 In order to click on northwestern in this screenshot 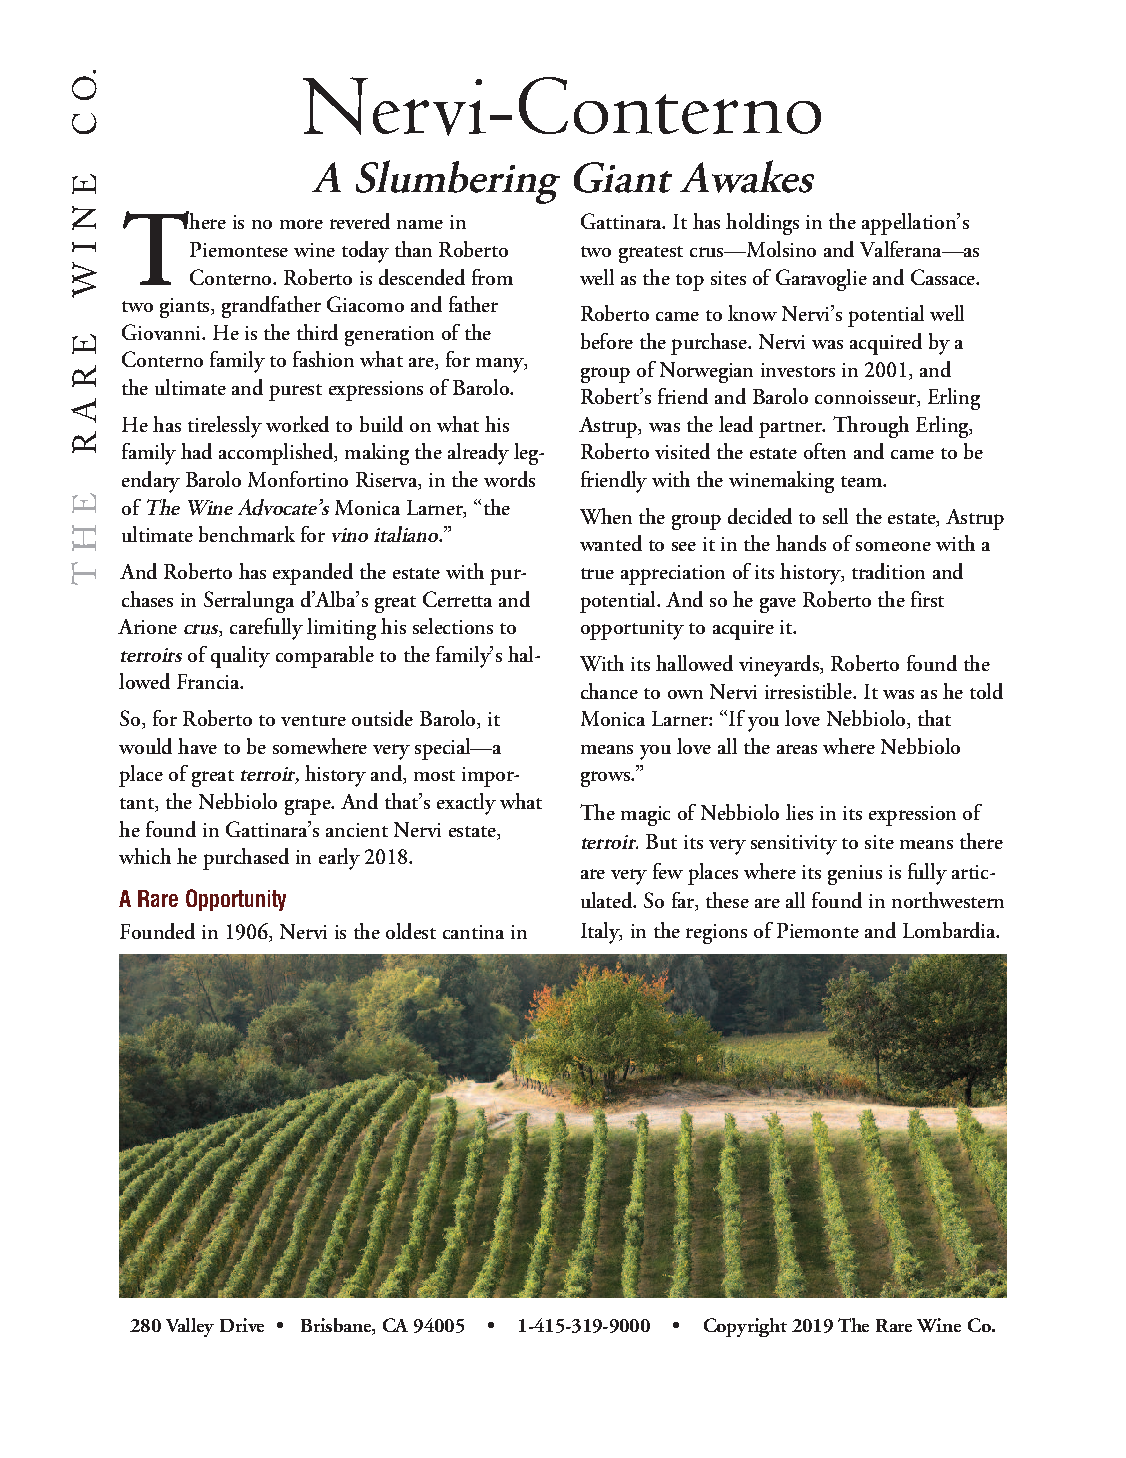, I will do `click(948, 900)`.
